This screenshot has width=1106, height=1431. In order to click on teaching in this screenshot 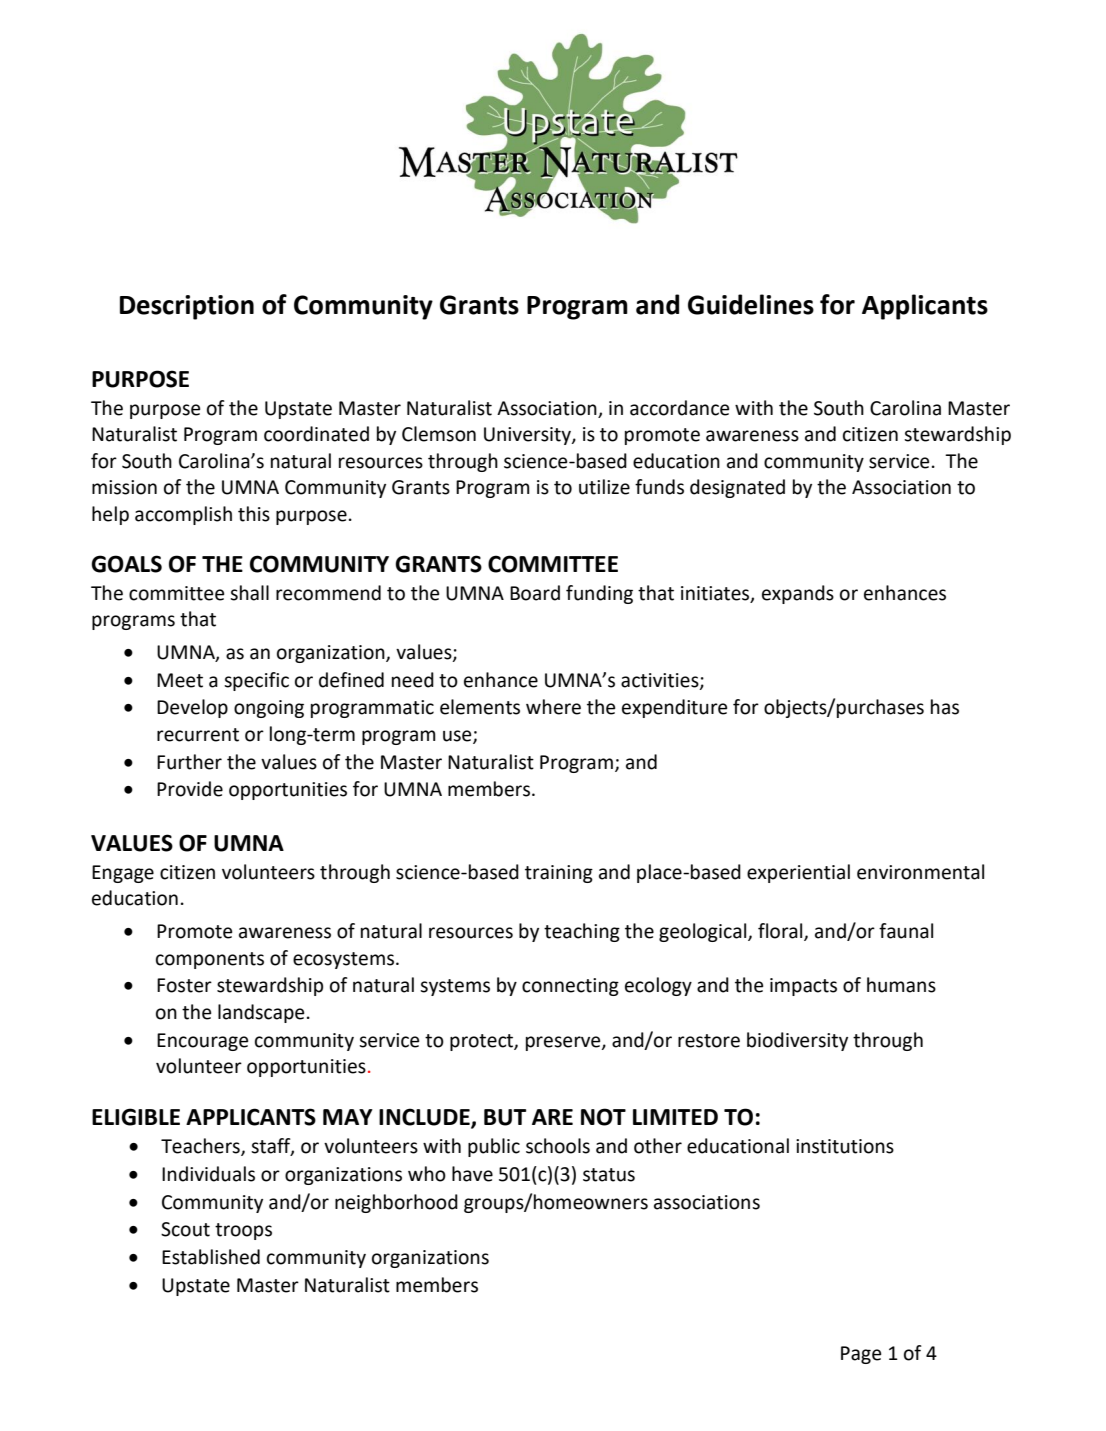, I will do `click(582, 932)`.
